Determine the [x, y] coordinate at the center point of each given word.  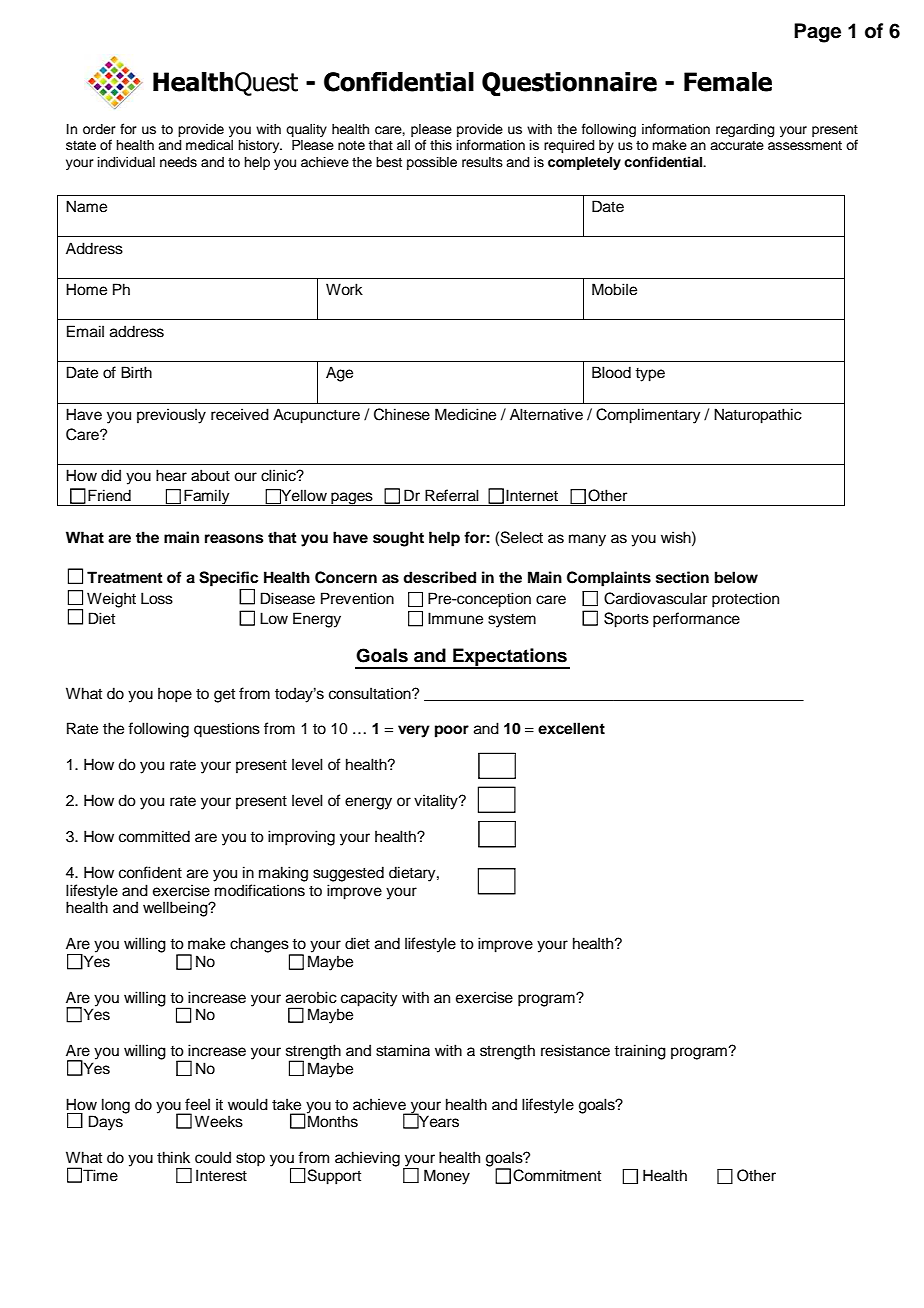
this [441, 145]
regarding [745, 130]
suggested [348, 874]
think [173, 1157]
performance [696, 620]
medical [209, 145]
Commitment [557, 1175]
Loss [157, 598]
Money [447, 1177]
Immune [455, 618]
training [640, 1052]
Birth [136, 372]
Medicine [465, 414]
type [650, 375]
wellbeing [176, 909]
